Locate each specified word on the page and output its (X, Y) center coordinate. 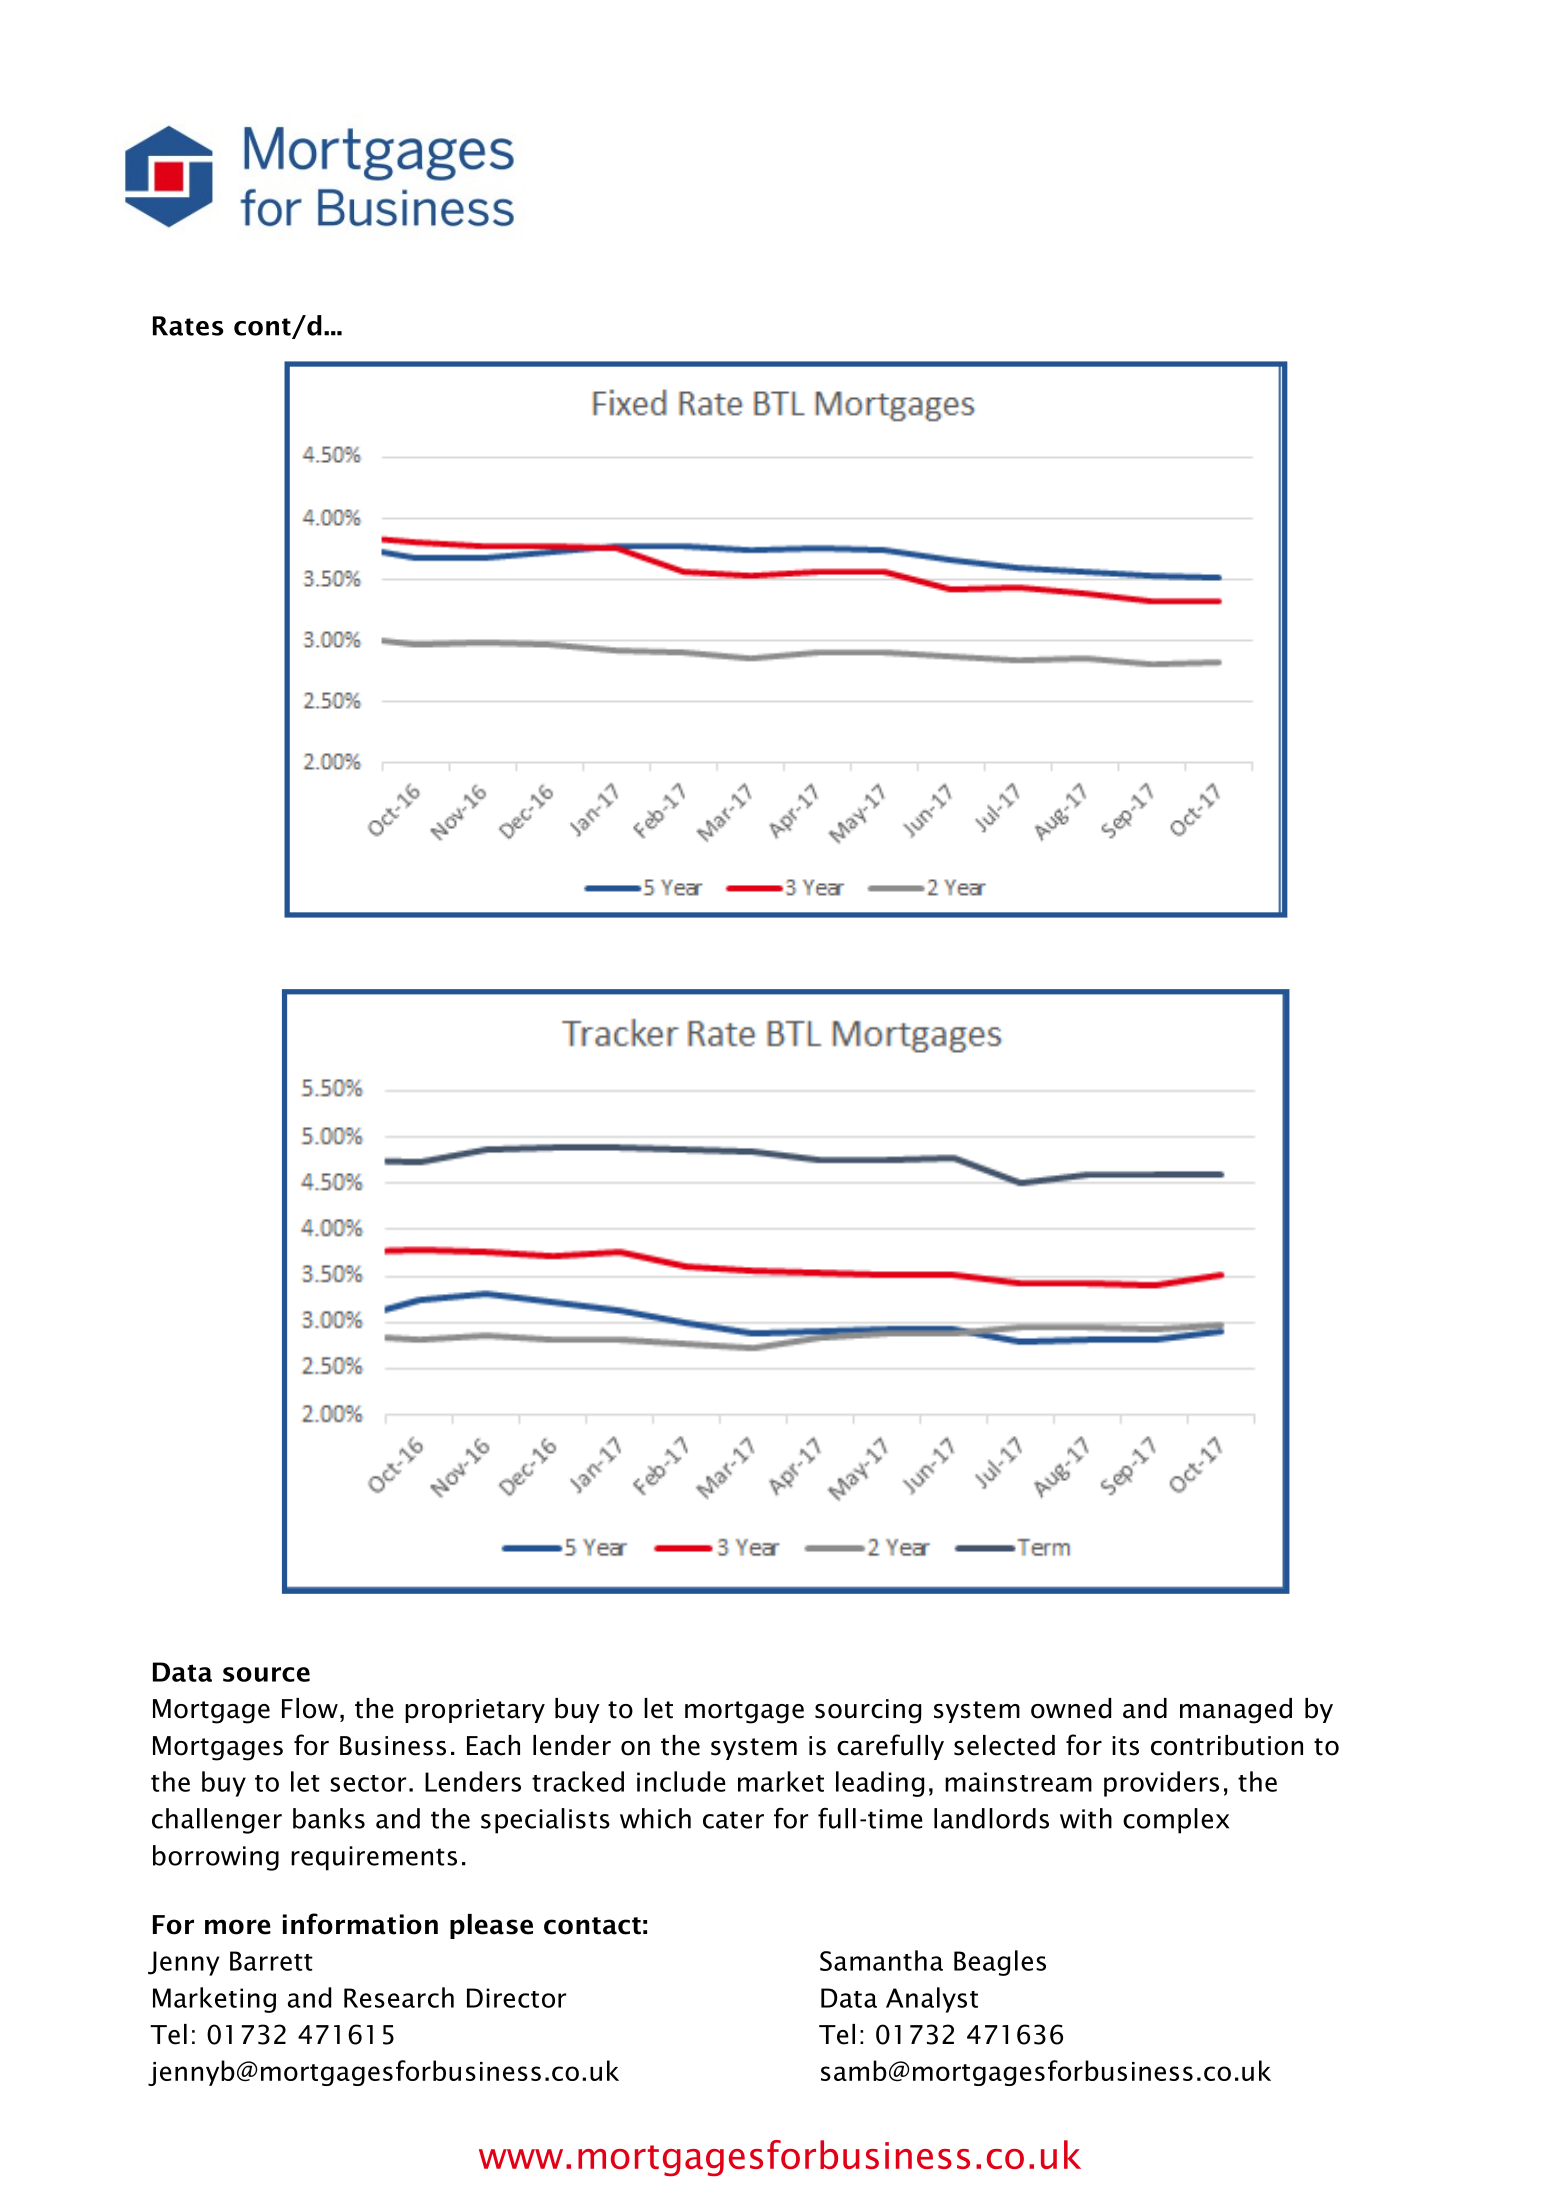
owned (1071, 1708)
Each (493, 1745)
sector (368, 1783)
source (266, 1674)
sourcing (868, 1711)
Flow (310, 1708)
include (681, 1781)
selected (1004, 1745)
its (1125, 1746)
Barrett (271, 1961)
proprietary (475, 1711)
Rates (188, 326)
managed (1236, 1711)
